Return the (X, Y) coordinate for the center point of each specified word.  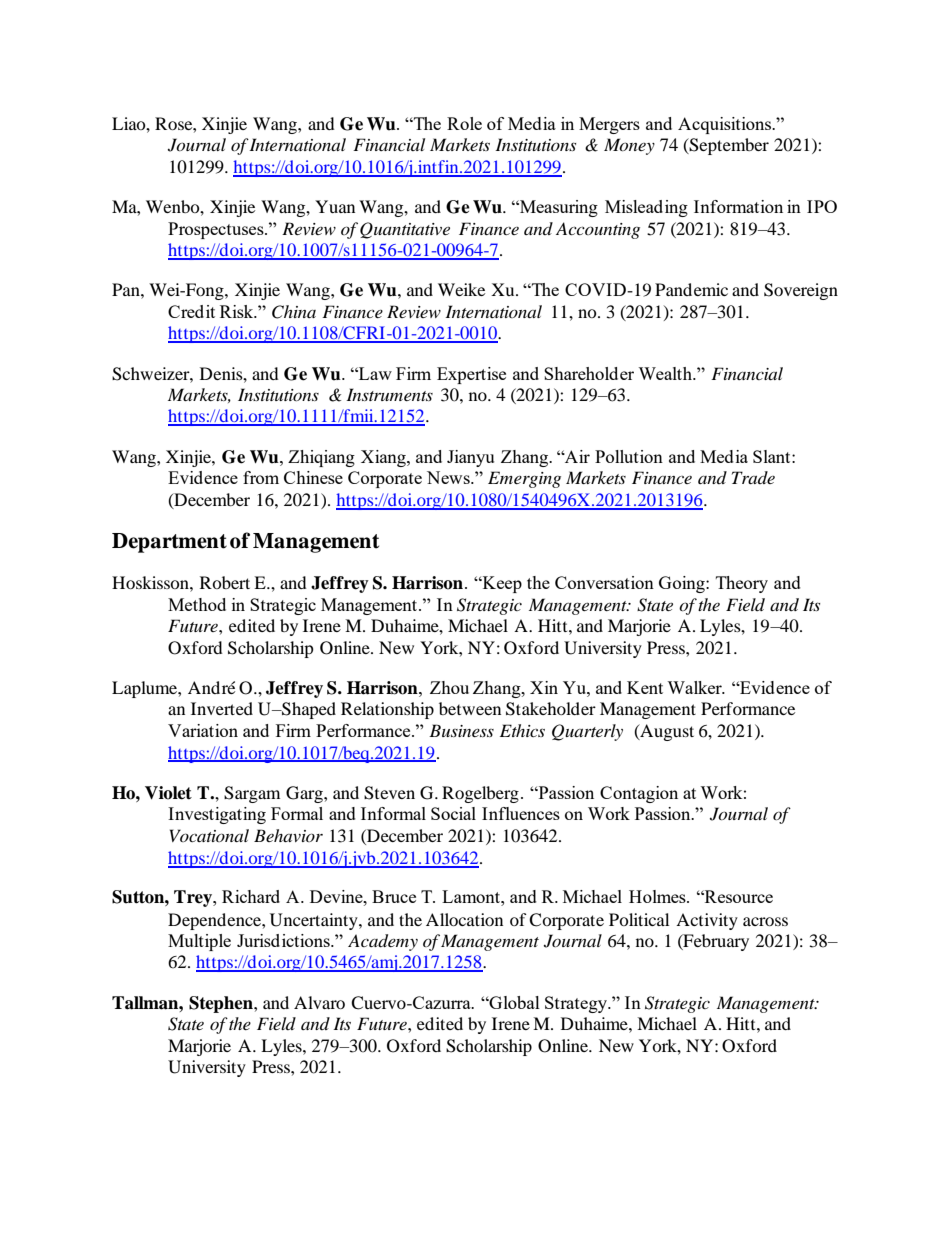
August (666, 732)
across (765, 921)
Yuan (335, 206)
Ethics (522, 730)
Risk (238, 311)
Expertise (471, 375)
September (728, 146)
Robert (225, 582)
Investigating (217, 815)
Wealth (666, 373)
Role (464, 123)
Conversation (604, 582)
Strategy (577, 1004)
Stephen (222, 1004)
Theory (742, 584)
